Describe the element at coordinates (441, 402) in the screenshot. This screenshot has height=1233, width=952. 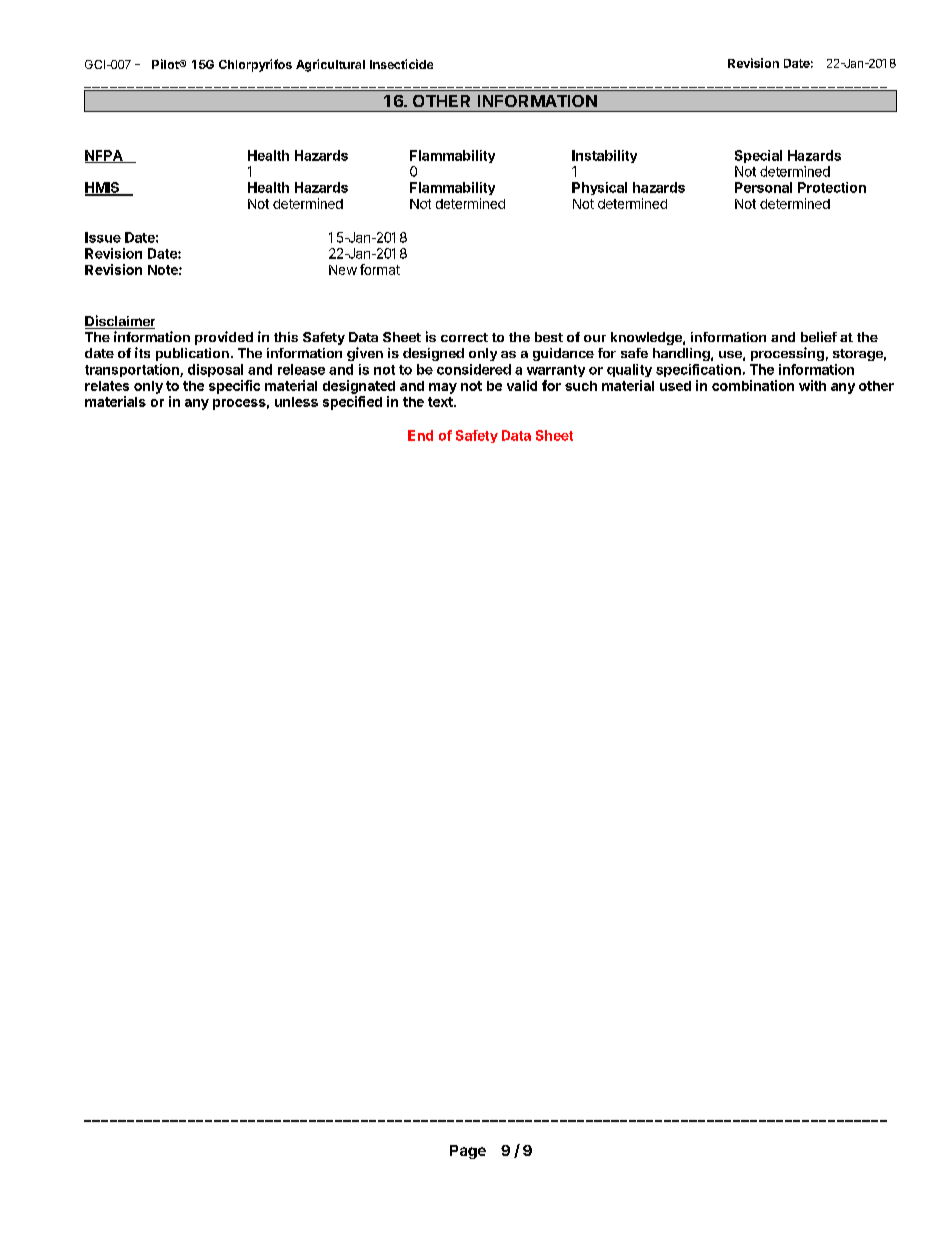
I see `text` at that location.
